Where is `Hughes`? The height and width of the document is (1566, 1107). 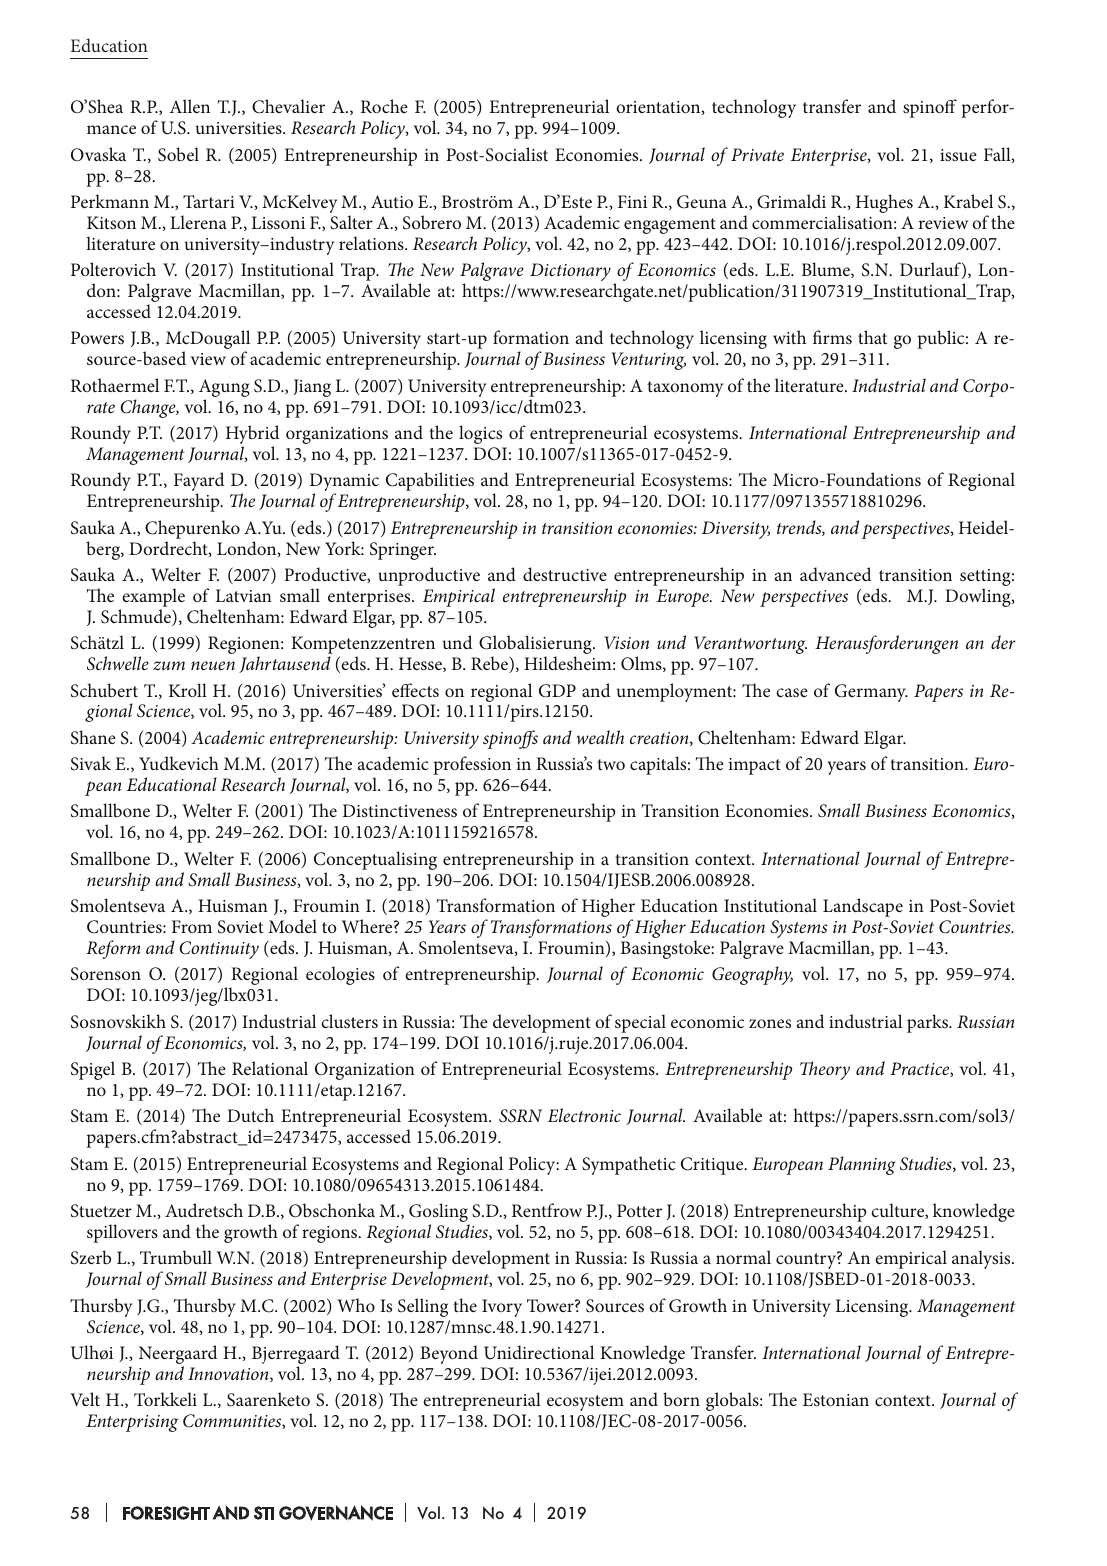
Hughes is located at coordinates (884, 203).
